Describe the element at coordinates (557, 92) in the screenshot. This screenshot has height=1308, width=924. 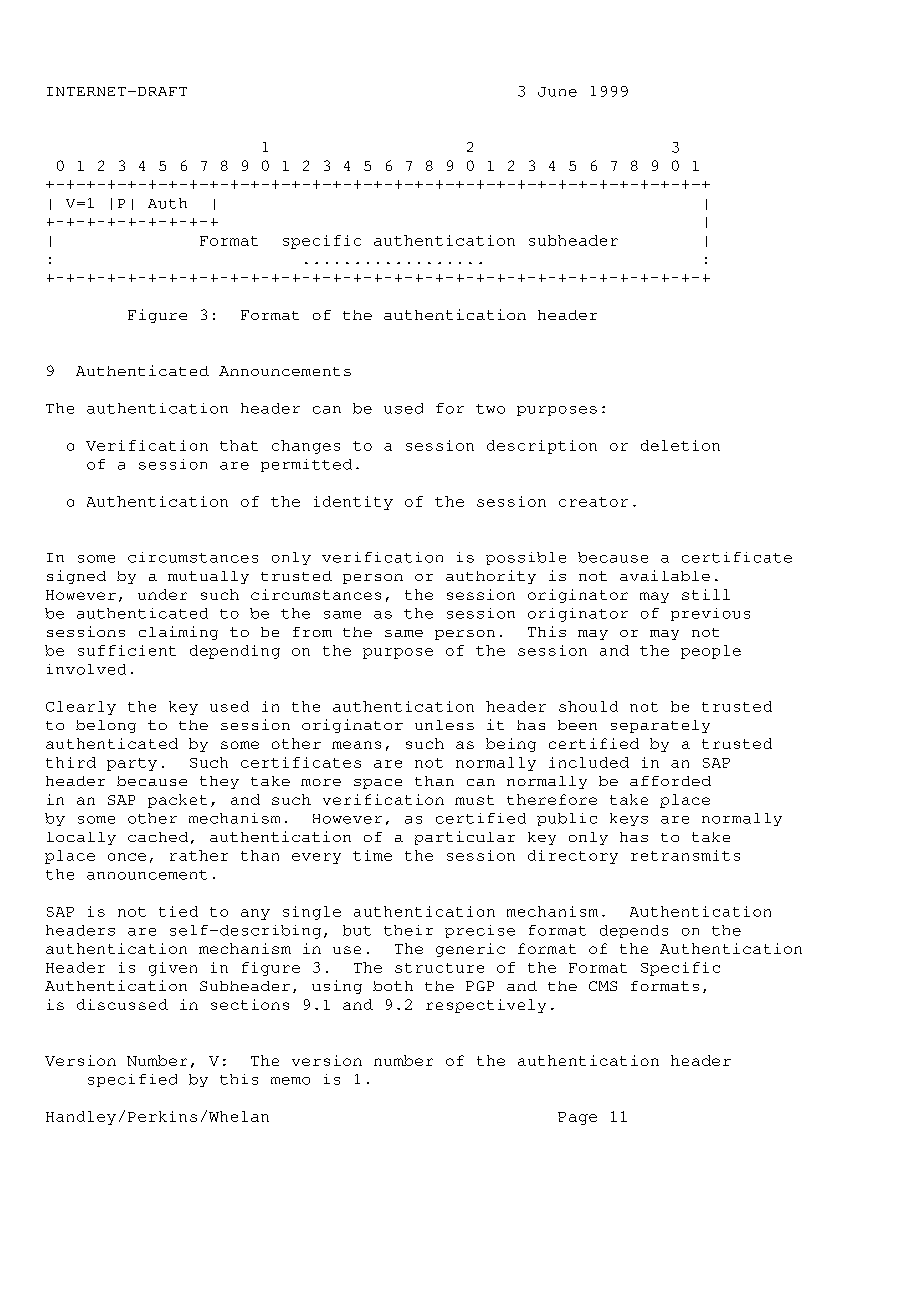
I see `June` at that location.
